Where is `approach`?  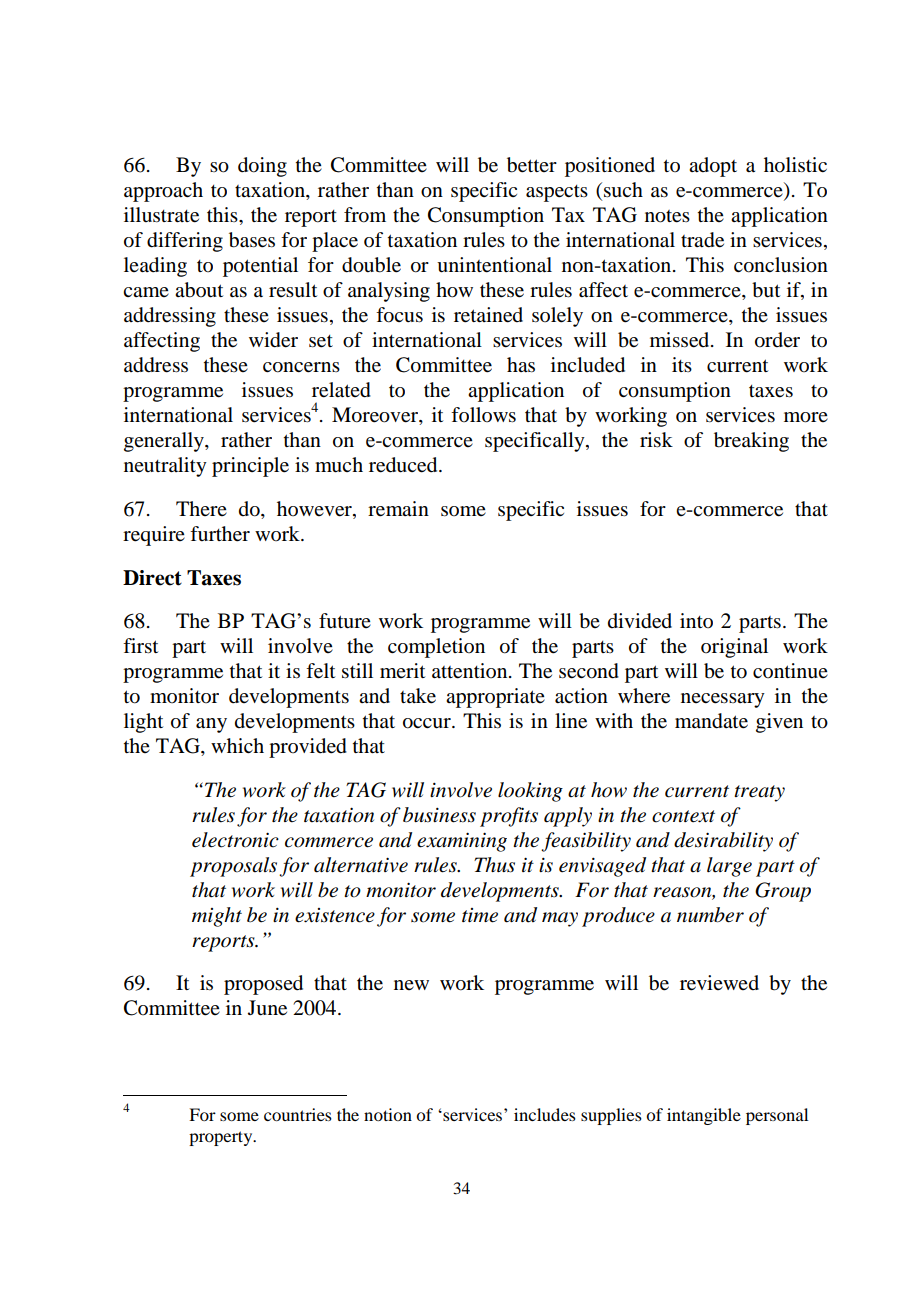 approach is located at coordinates (163, 192).
